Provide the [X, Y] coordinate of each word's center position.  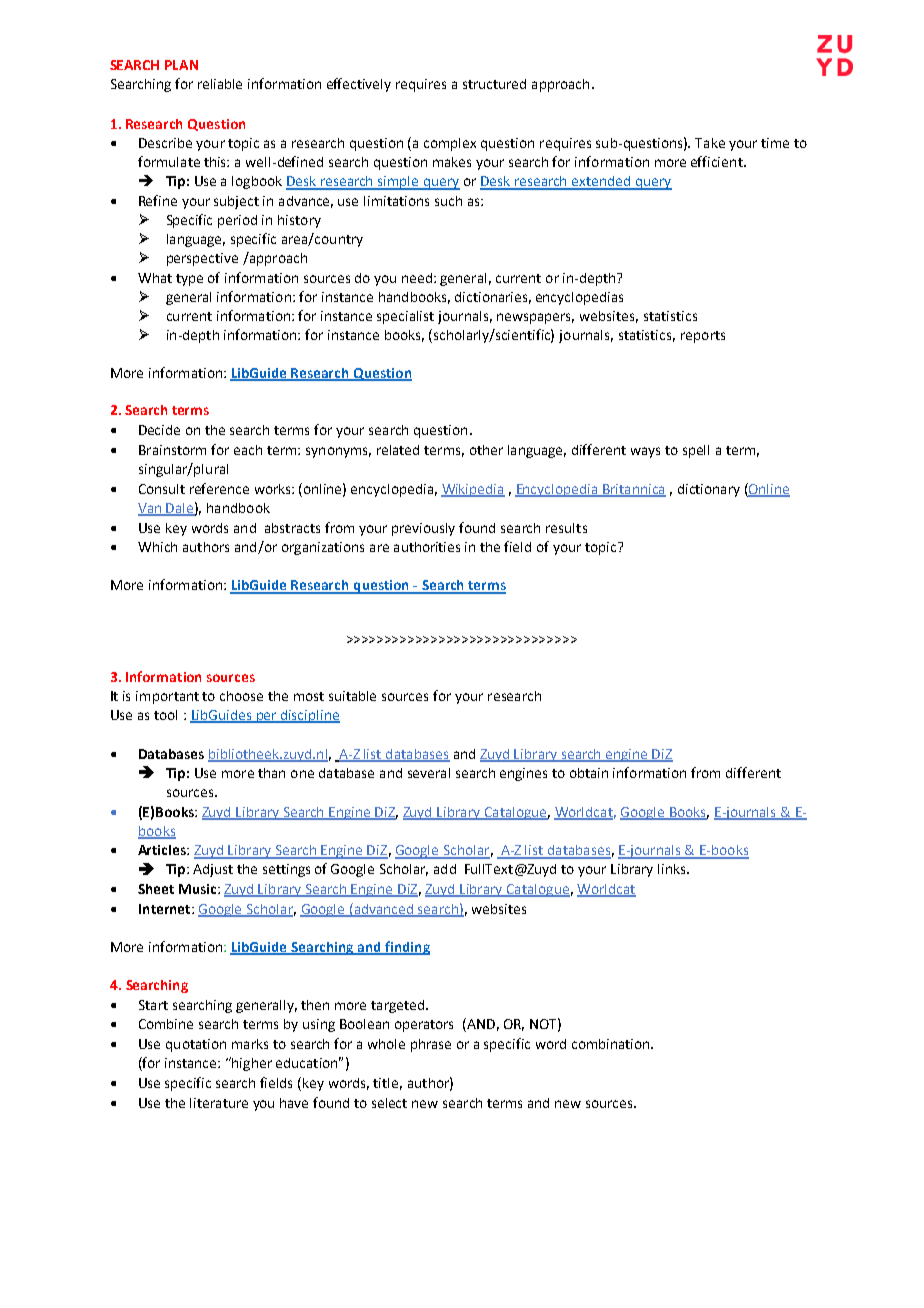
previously [423, 529]
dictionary [709, 490]
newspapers [535, 318]
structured [494, 84]
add [445, 869]
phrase [431, 1045]
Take [710, 143]
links [673, 869]
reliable [220, 84]
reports [703, 337]
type [189, 280]
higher [251, 1064]
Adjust [213, 870]
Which [157, 547]
